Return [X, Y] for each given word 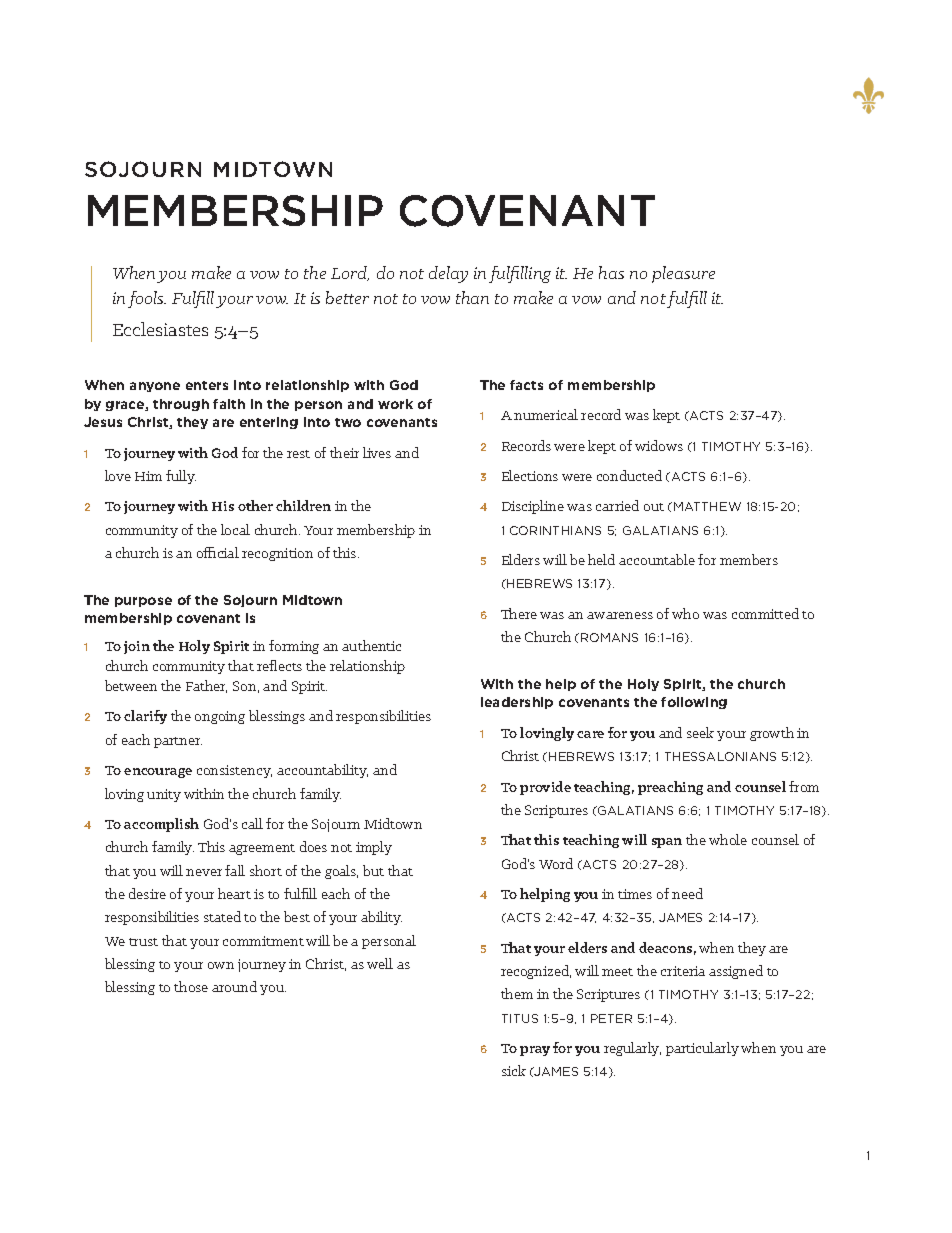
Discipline [533, 507]
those [191, 986]
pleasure [683, 274]
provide [545, 788]
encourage [158, 773]
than [472, 297]
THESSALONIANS [720, 756]
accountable [657, 559]
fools [147, 299]
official [218, 552]
